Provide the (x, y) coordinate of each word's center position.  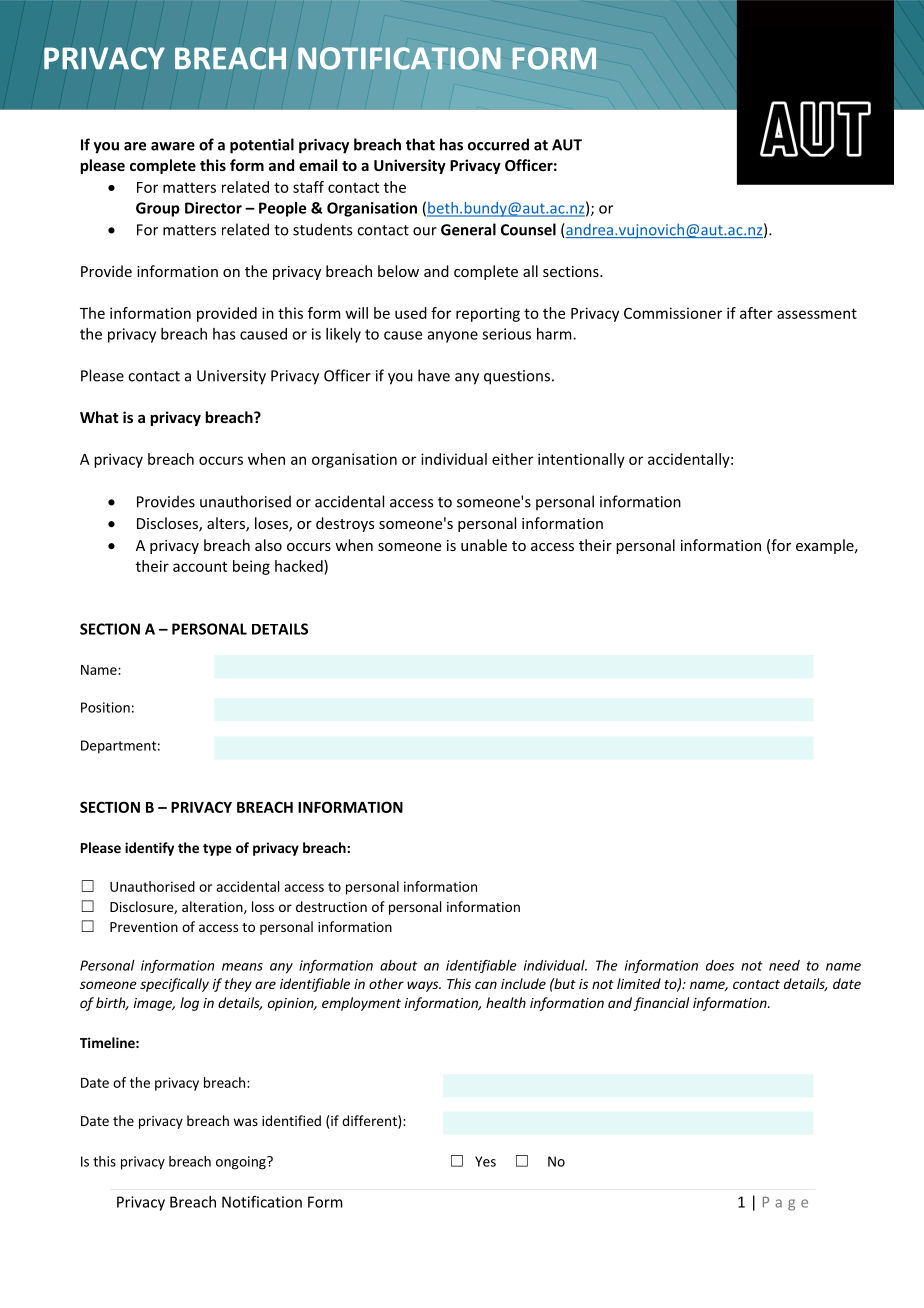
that (420, 144)
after (756, 313)
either (512, 459)
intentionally (581, 460)
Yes (485, 1161)
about (398, 965)
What (99, 417)
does (720, 965)
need (784, 965)
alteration (213, 907)
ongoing (242, 1163)
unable (484, 545)
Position (105, 707)
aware (173, 146)
